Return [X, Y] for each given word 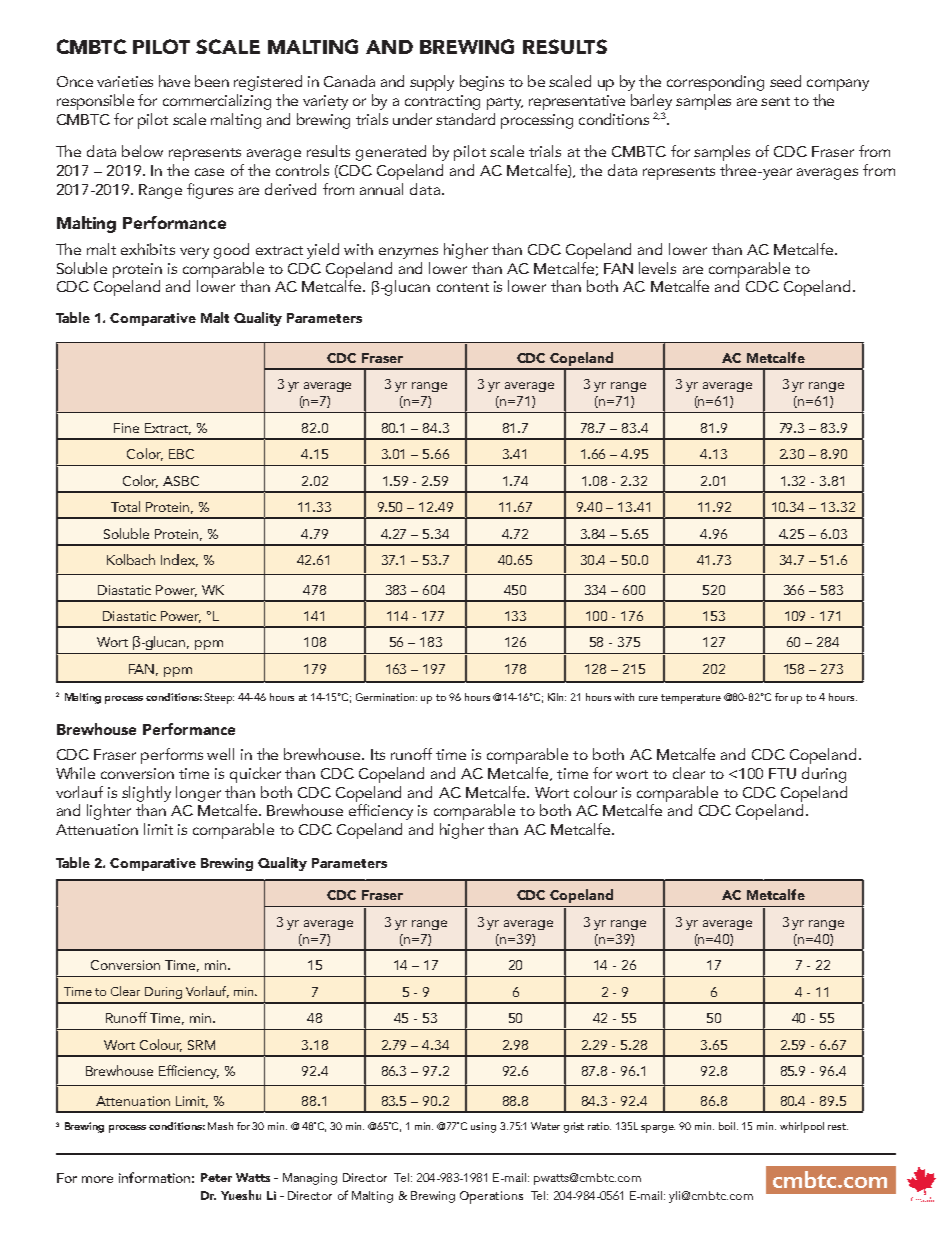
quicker [255, 775]
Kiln [557, 697]
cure [648, 698]
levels [657, 268]
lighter [109, 812]
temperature [691, 699]
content [463, 287]
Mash [220, 1126]
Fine [126, 428]
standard [465, 119]
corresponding [715, 83]
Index [179, 560]
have [174, 81]
